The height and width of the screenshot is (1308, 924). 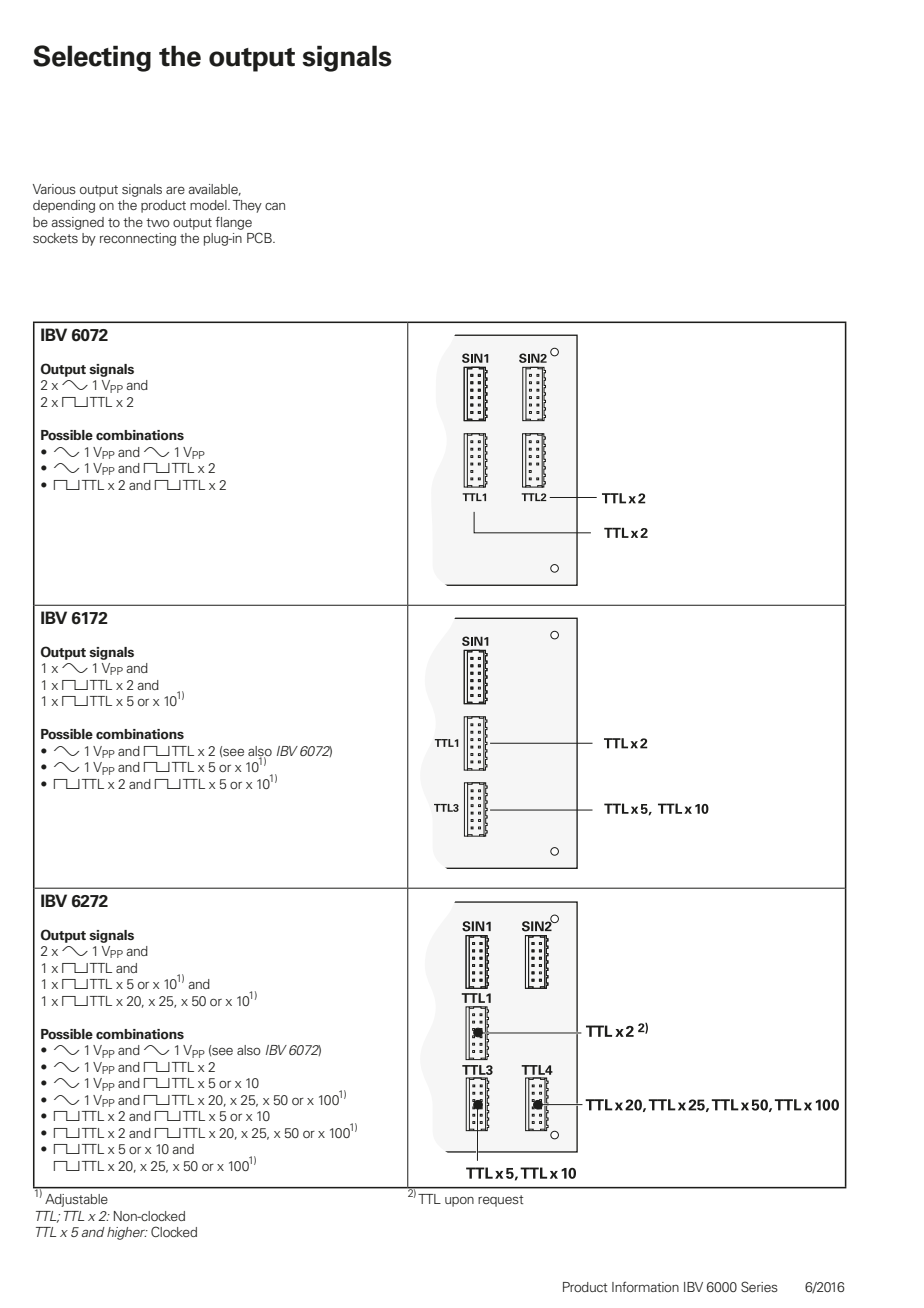 What do you see at coordinates (275, 206) in the screenshot?
I see `can` at bounding box center [275, 206].
